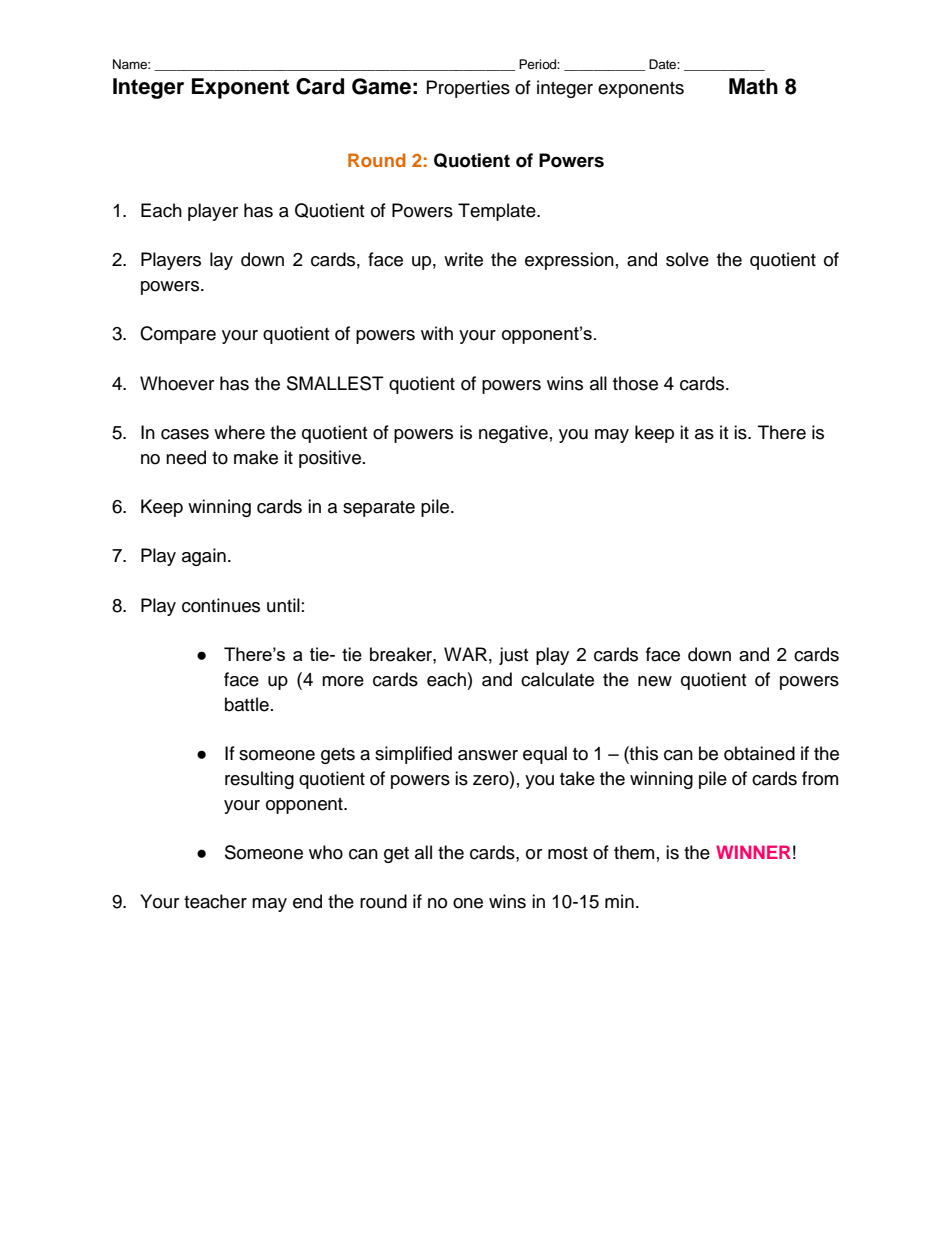  What do you see at coordinates (307, 901) in the screenshot?
I see `end` at bounding box center [307, 901].
